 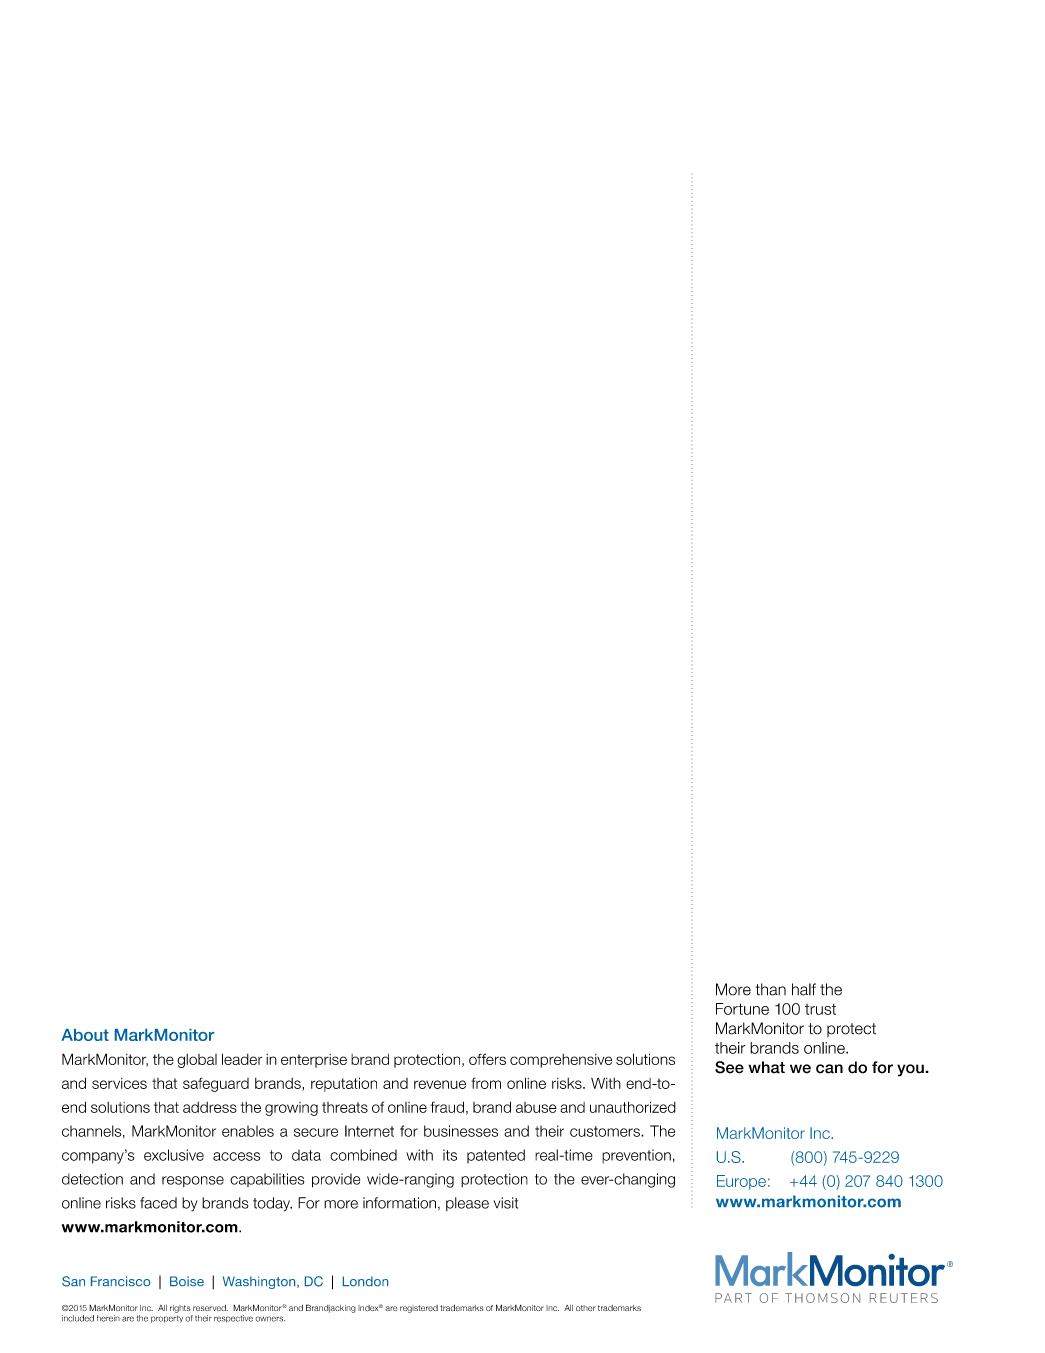 What do you see at coordinates (419, 1309) in the document?
I see `registered` at bounding box center [419, 1309].
